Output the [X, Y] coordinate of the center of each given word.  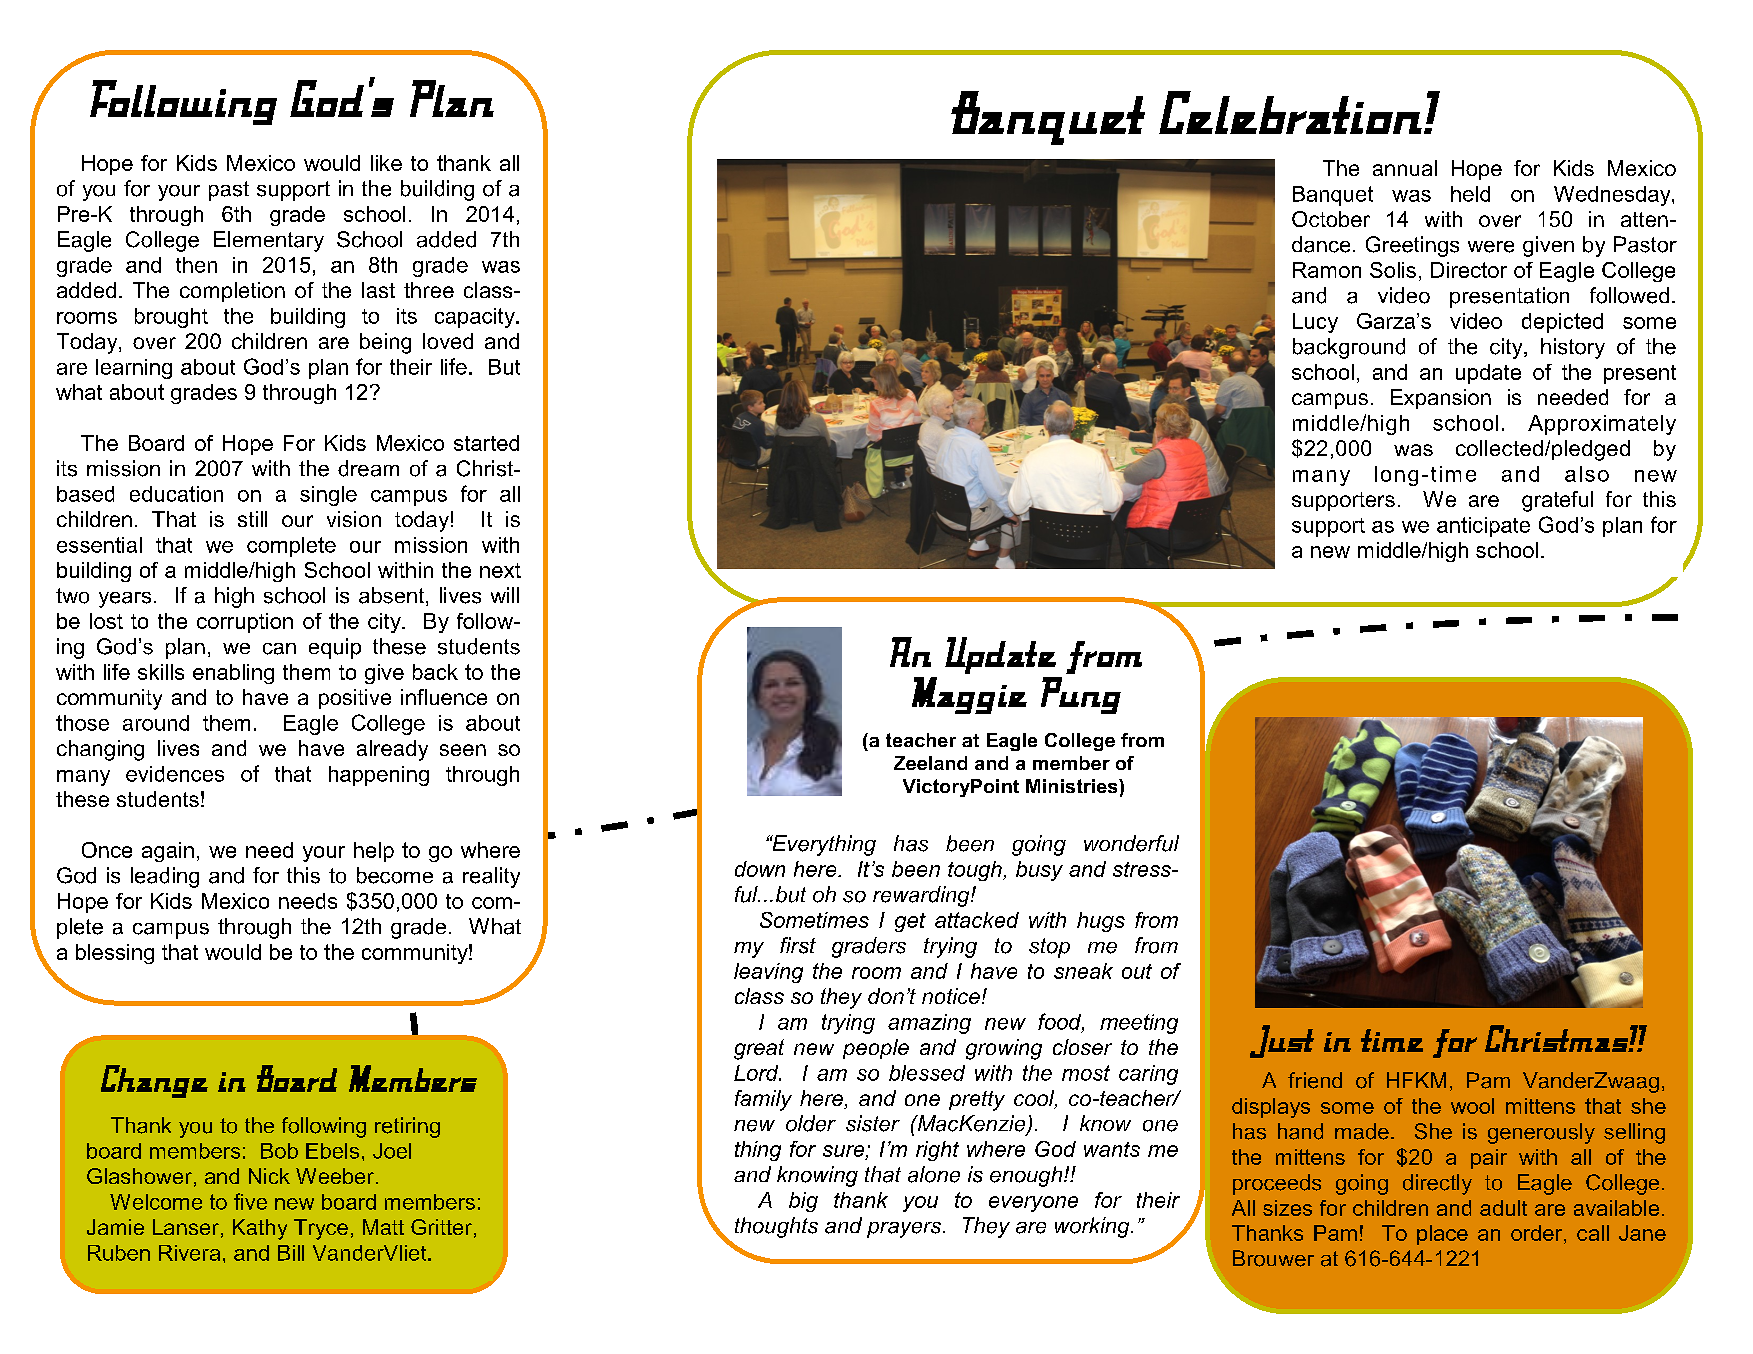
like [386, 163]
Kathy [260, 1229]
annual [1405, 168]
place [1442, 1235]
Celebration [1290, 112]
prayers [905, 1230]
